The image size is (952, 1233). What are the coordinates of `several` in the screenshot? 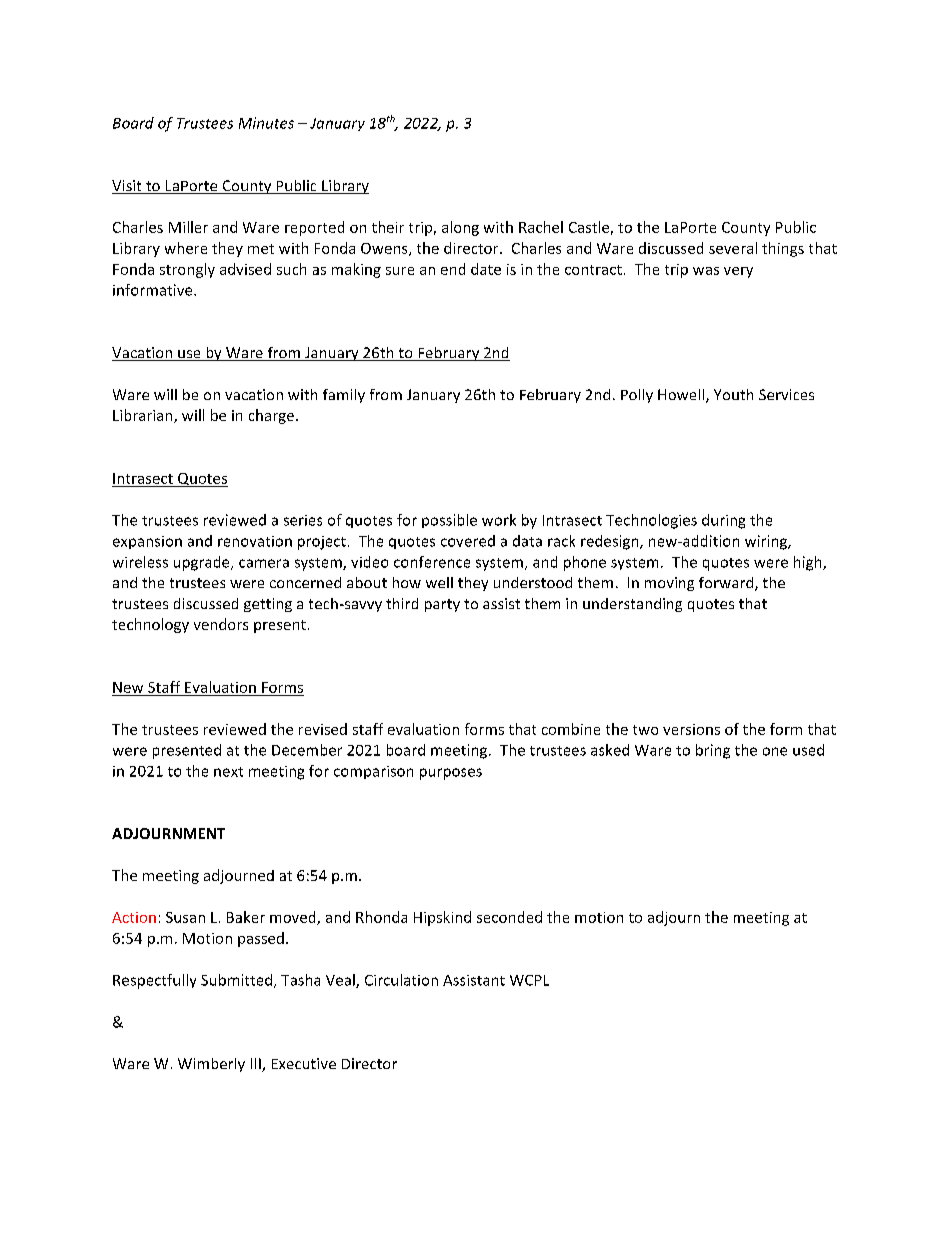 It's located at (733, 248).
